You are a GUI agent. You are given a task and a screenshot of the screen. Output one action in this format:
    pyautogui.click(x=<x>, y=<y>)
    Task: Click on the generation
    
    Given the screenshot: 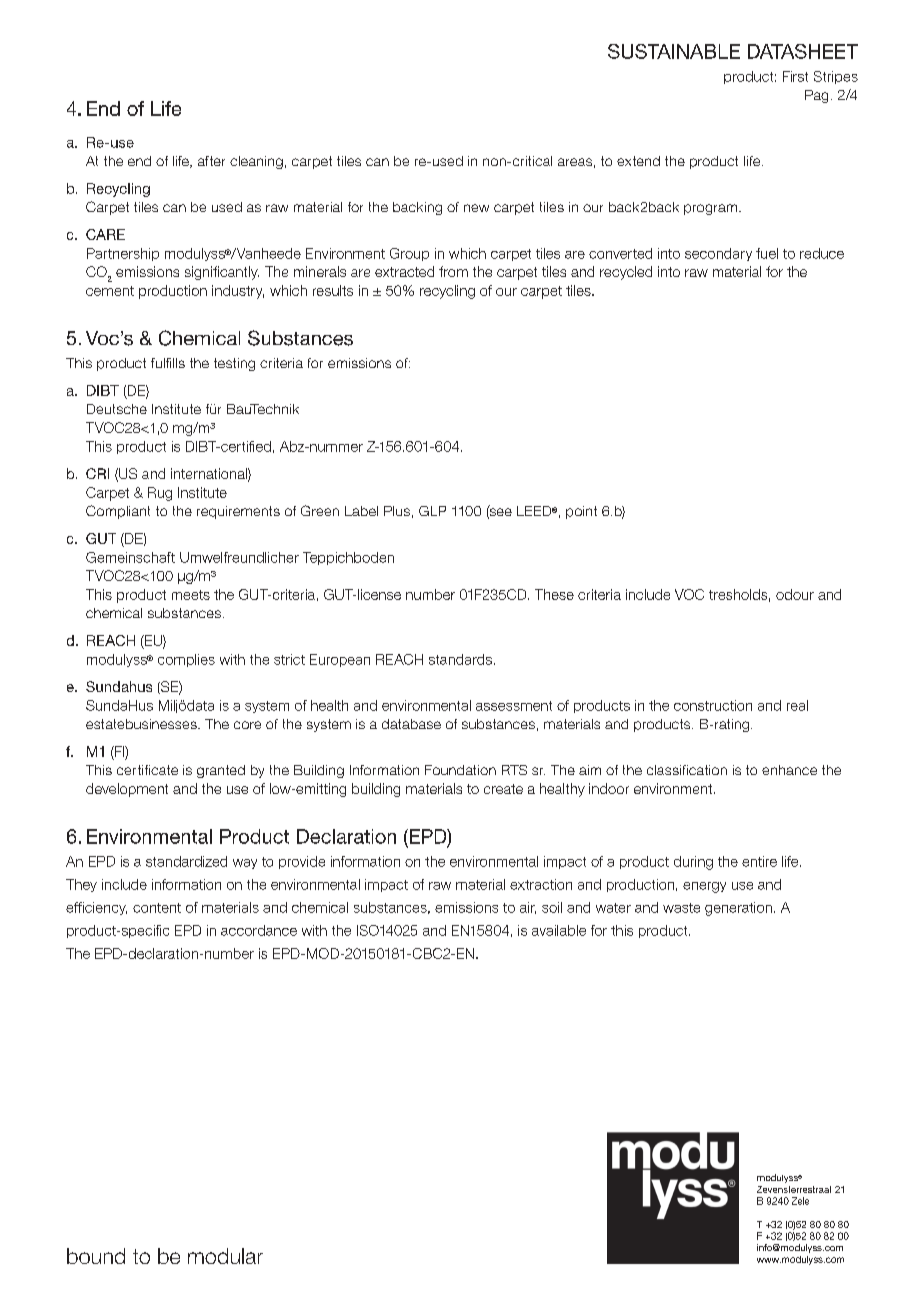 What is the action you would take?
    pyautogui.click(x=738, y=909)
